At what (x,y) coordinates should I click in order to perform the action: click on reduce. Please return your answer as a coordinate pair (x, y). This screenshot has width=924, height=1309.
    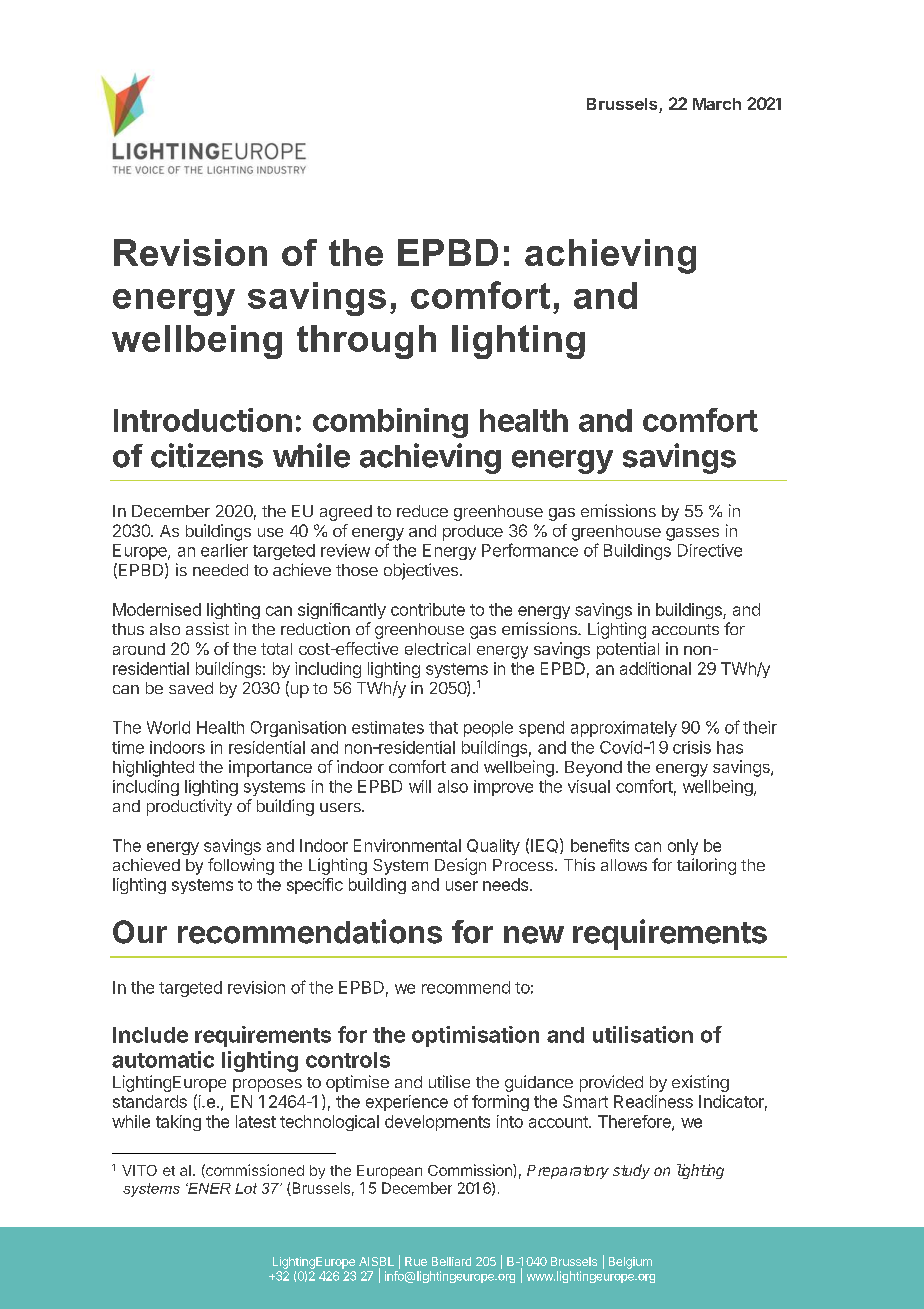
    Looking at the image, I should click on (422, 511).
